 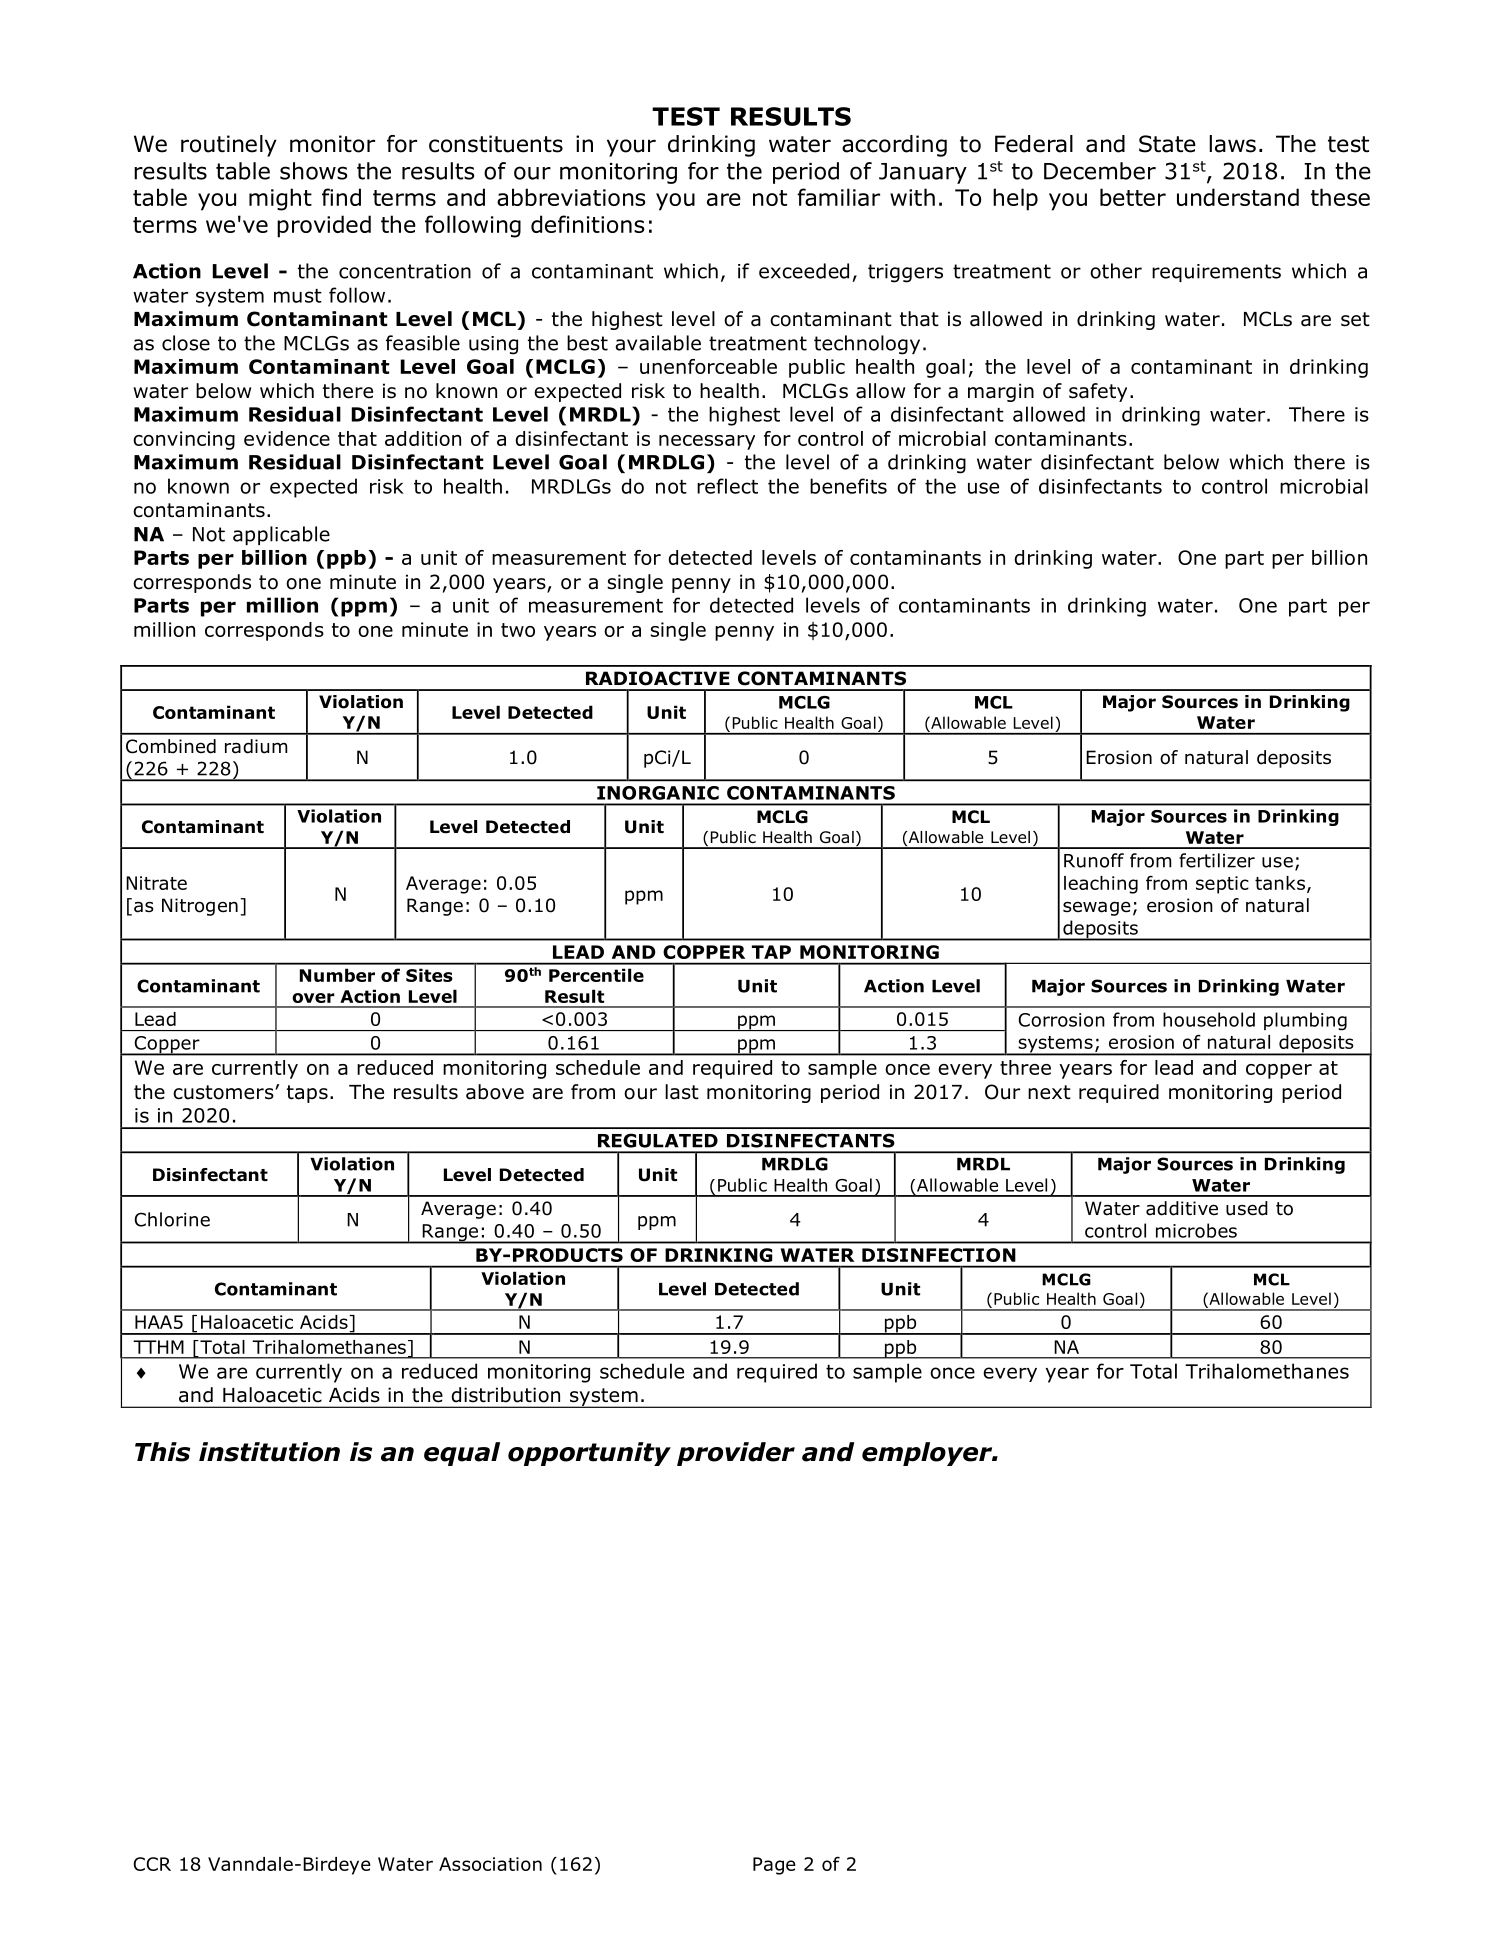 What do you see at coordinates (1238, 197) in the screenshot?
I see `understand` at bounding box center [1238, 197].
